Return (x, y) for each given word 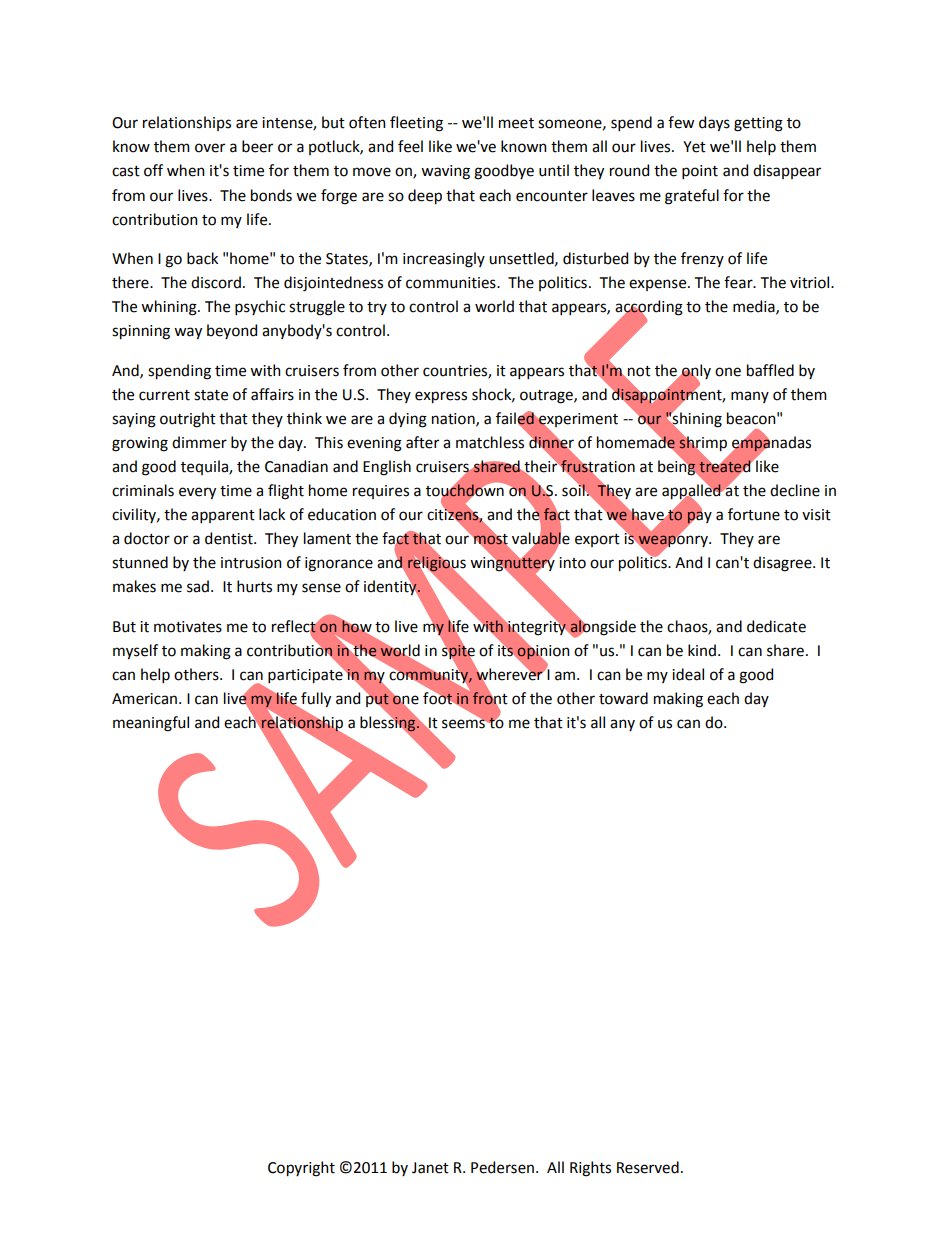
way (188, 333)
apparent (223, 516)
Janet (430, 1168)
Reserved (648, 1167)
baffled (770, 370)
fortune (754, 514)
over (210, 148)
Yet (694, 147)
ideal (688, 674)
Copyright (301, 1169)
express (441, 397)
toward (623, 698)
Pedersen (502, 1167)
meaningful (151, 724)
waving (445, 172)
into (572, 563)
